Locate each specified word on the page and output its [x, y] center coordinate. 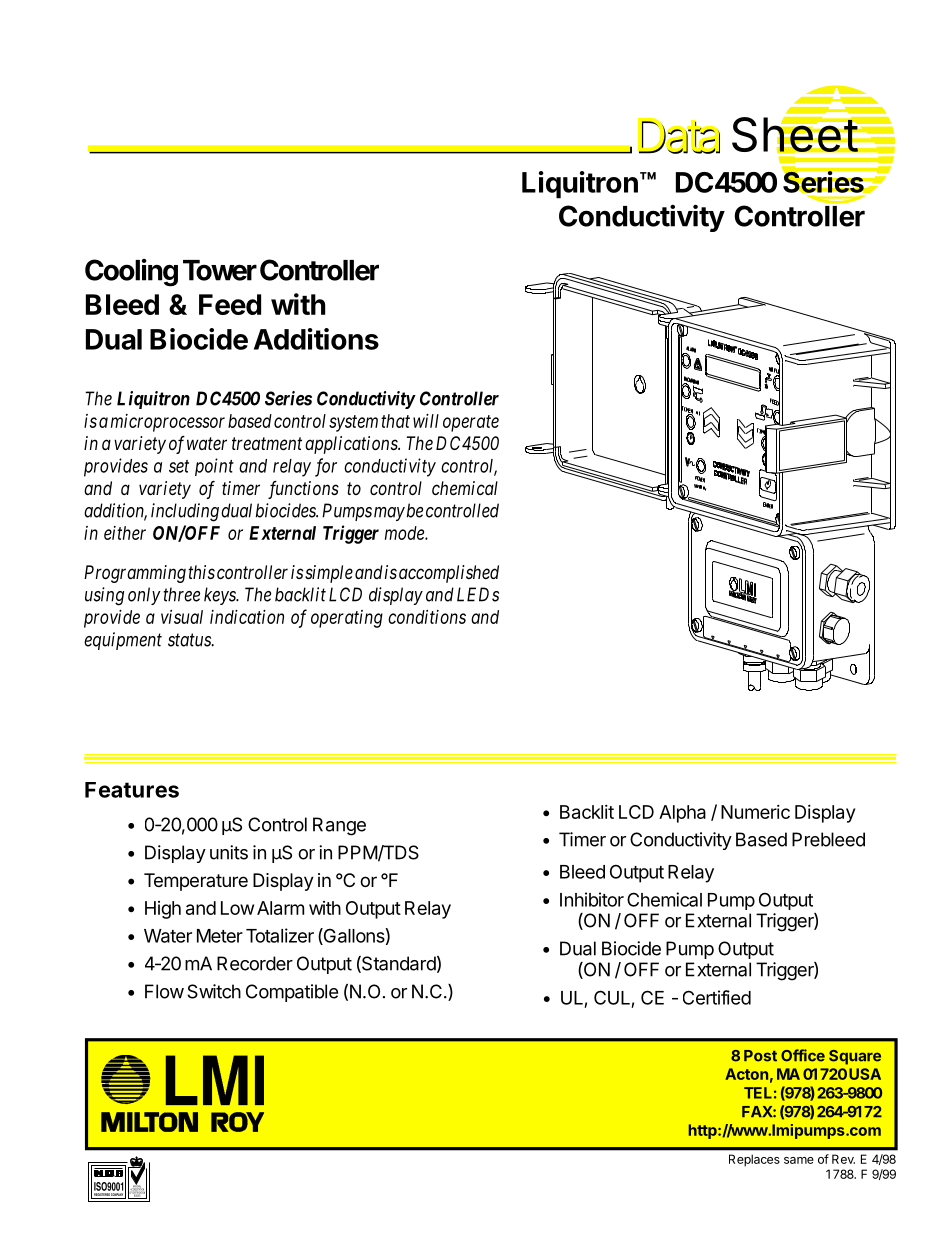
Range [339, 826]
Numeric [755, 812]
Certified [717, 997]
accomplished [449, 574]
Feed [230, 304]
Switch [214, 991]
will [426, 421]
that [395, 421]
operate [471, 423]
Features [132, 790]
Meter [220, 936]
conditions [427, 617]
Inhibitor [592, 899]
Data [679, 136]
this [201, 572]
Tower [220, 270]
